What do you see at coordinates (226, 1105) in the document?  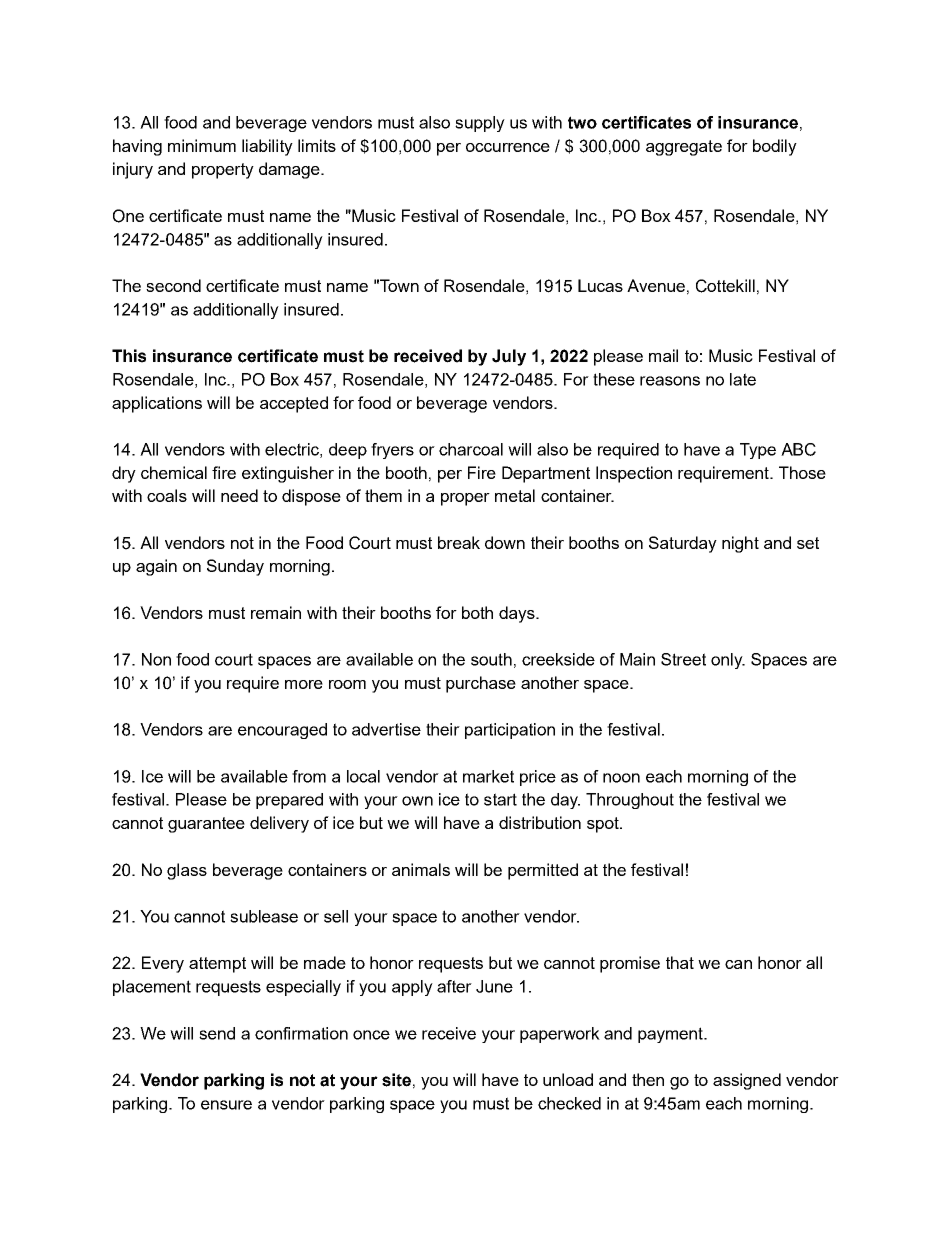 I see `ensure` at bounding box center [226, 1105].
